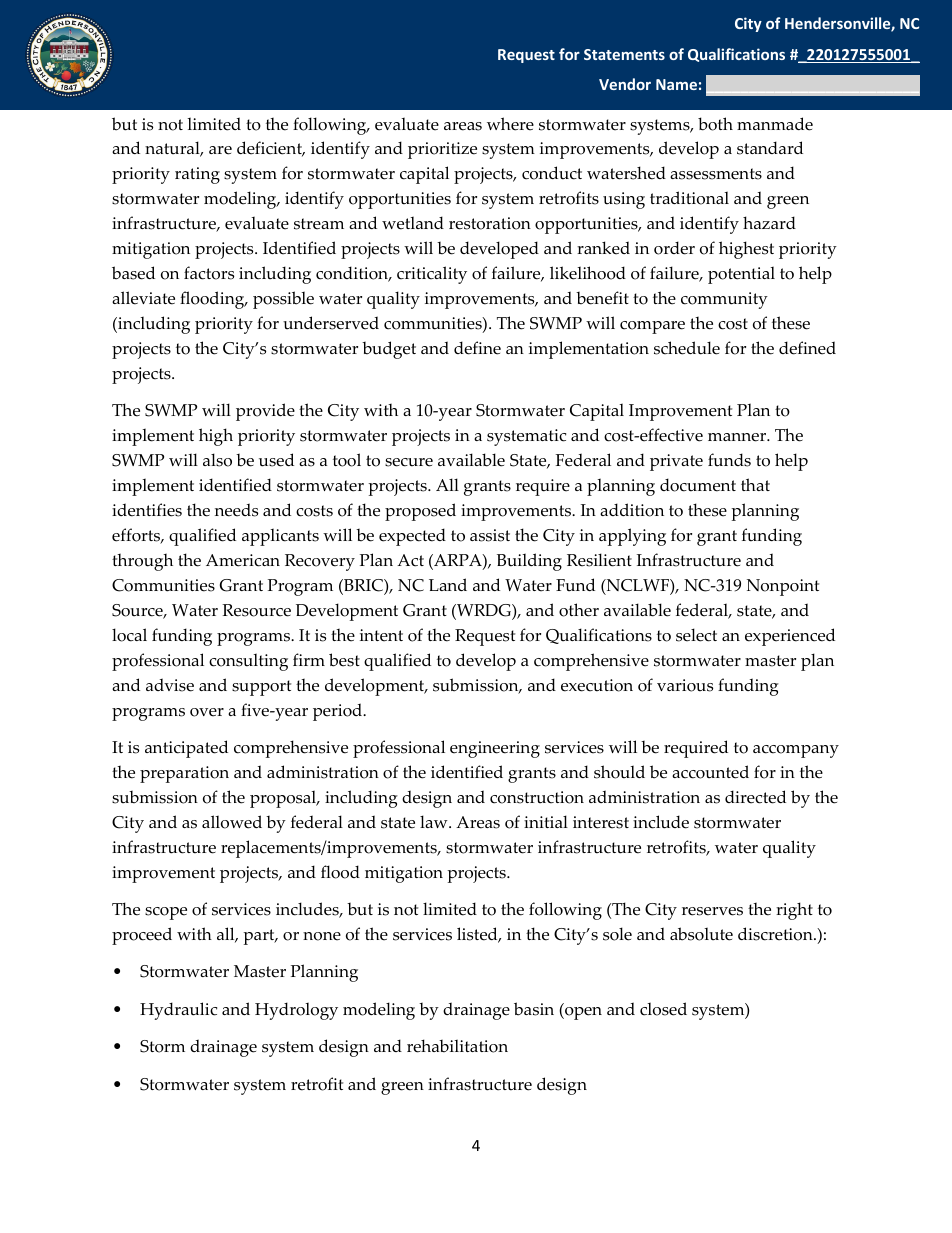 The height and width of the page is (1233, 952). I want to click on closed, so click(663, 1009).
